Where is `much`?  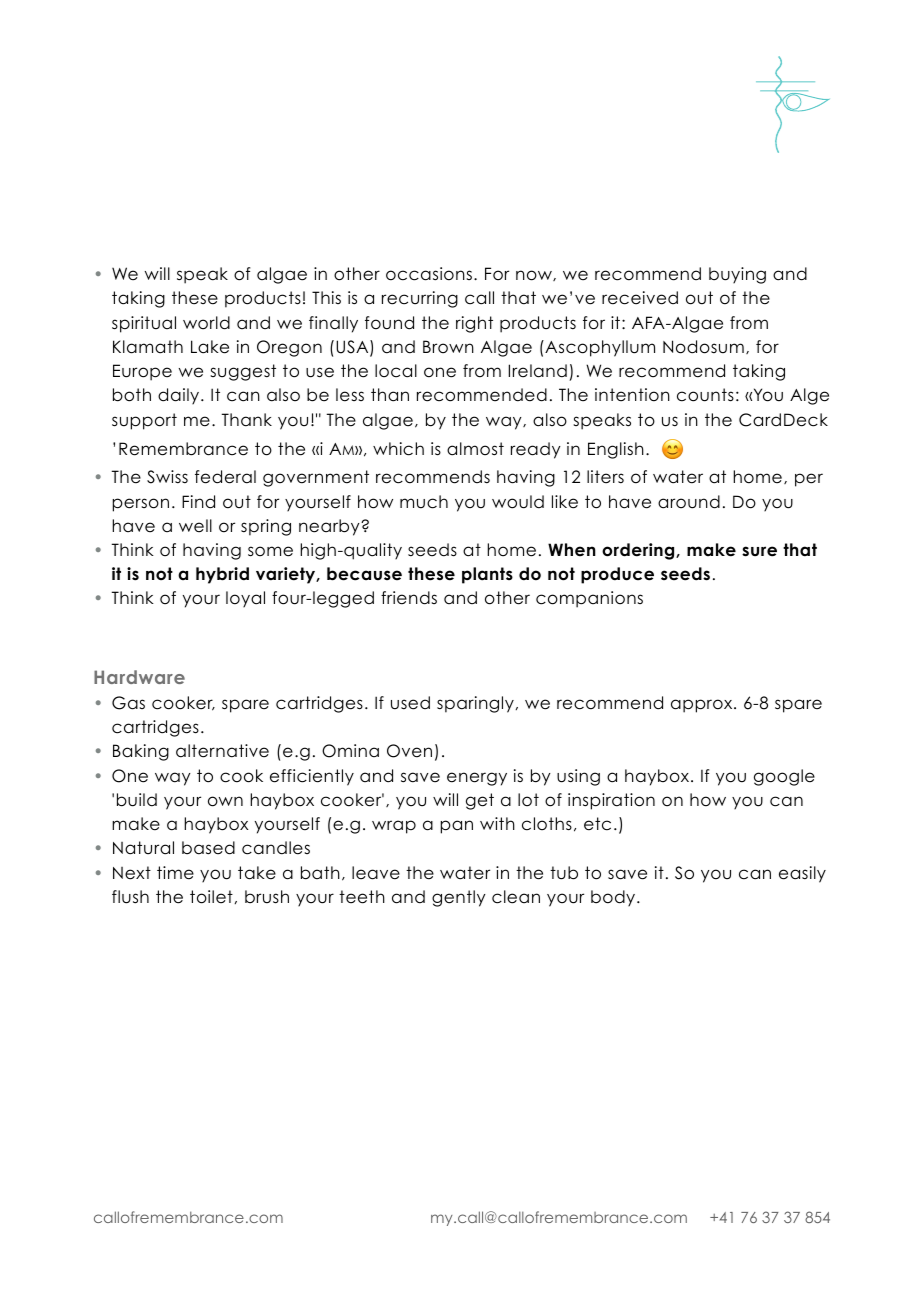 much is located at coordinates (424, 502).
